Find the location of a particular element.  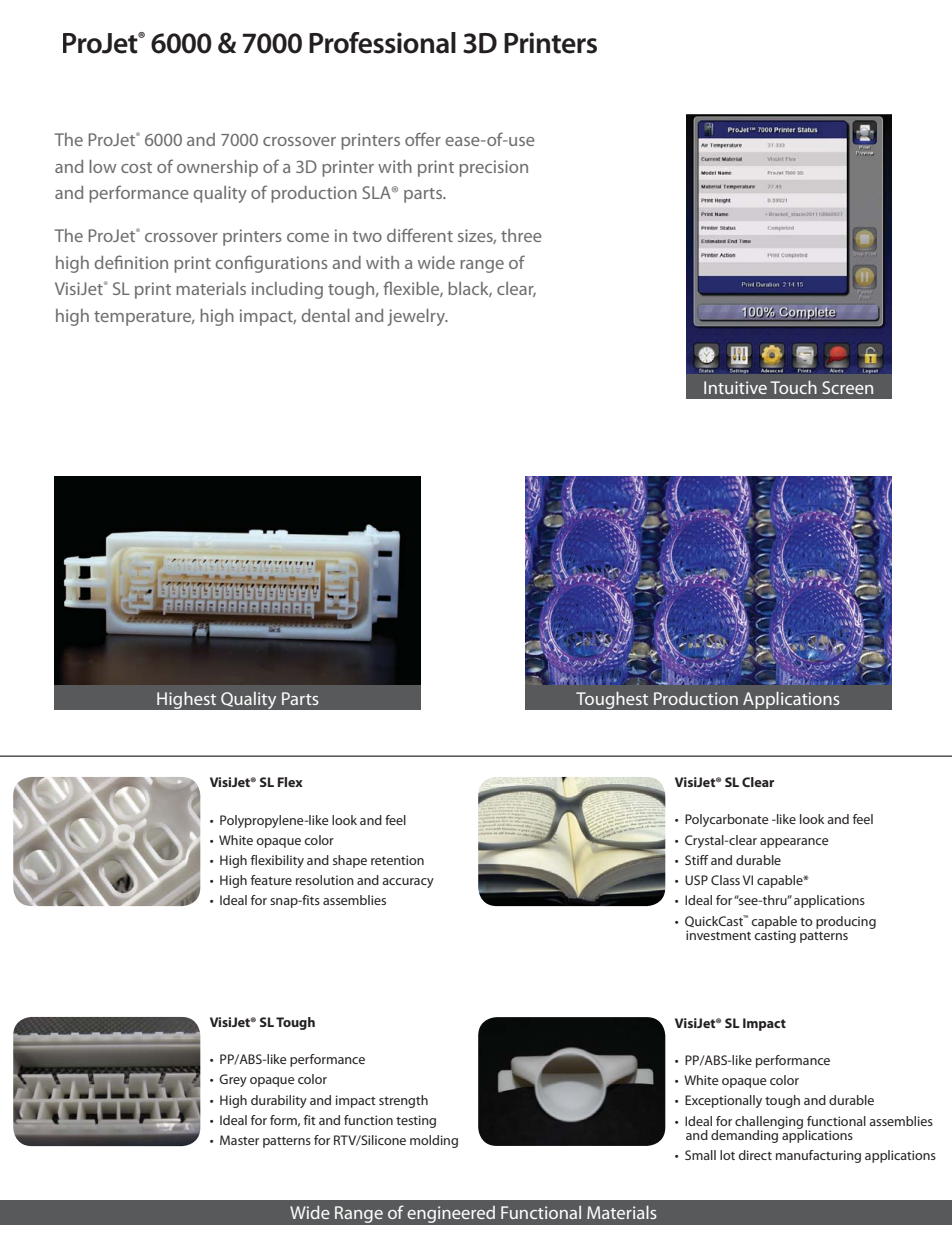

accuracy is located at coordinates (408, 883).
